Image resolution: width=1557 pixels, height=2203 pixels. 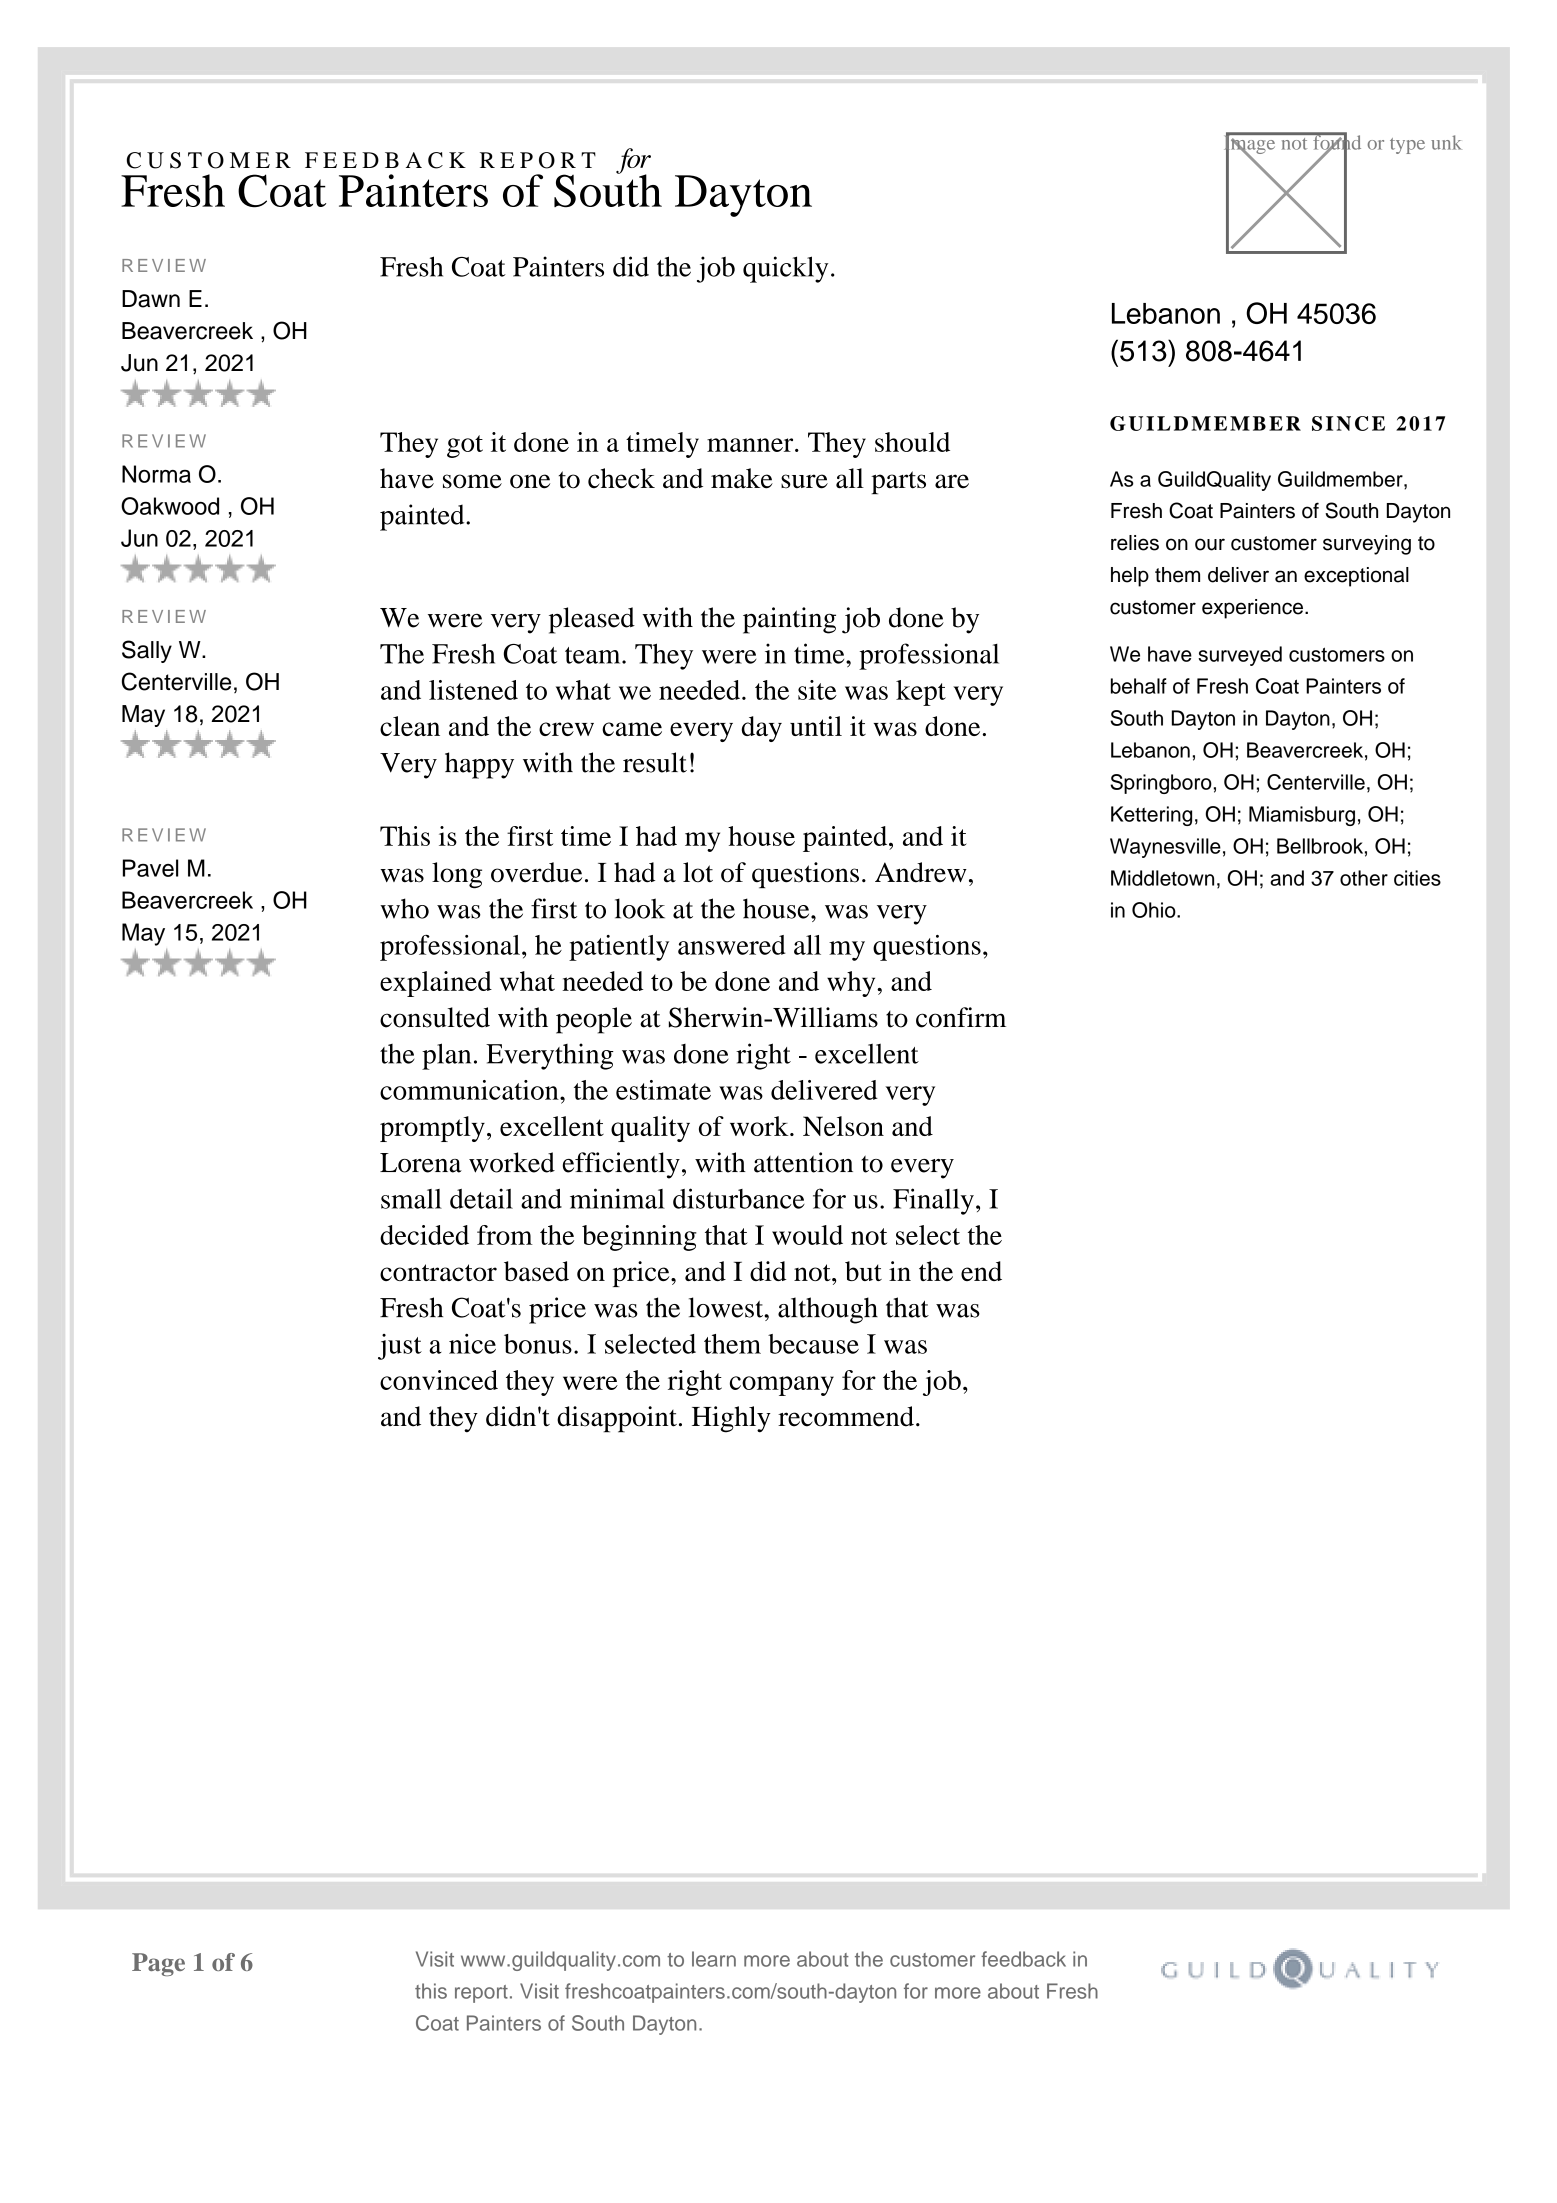 What do you see at coordinates (843, 1126) in the screenshot?
I see `Nelson` at bounding box center [843, 1126].
